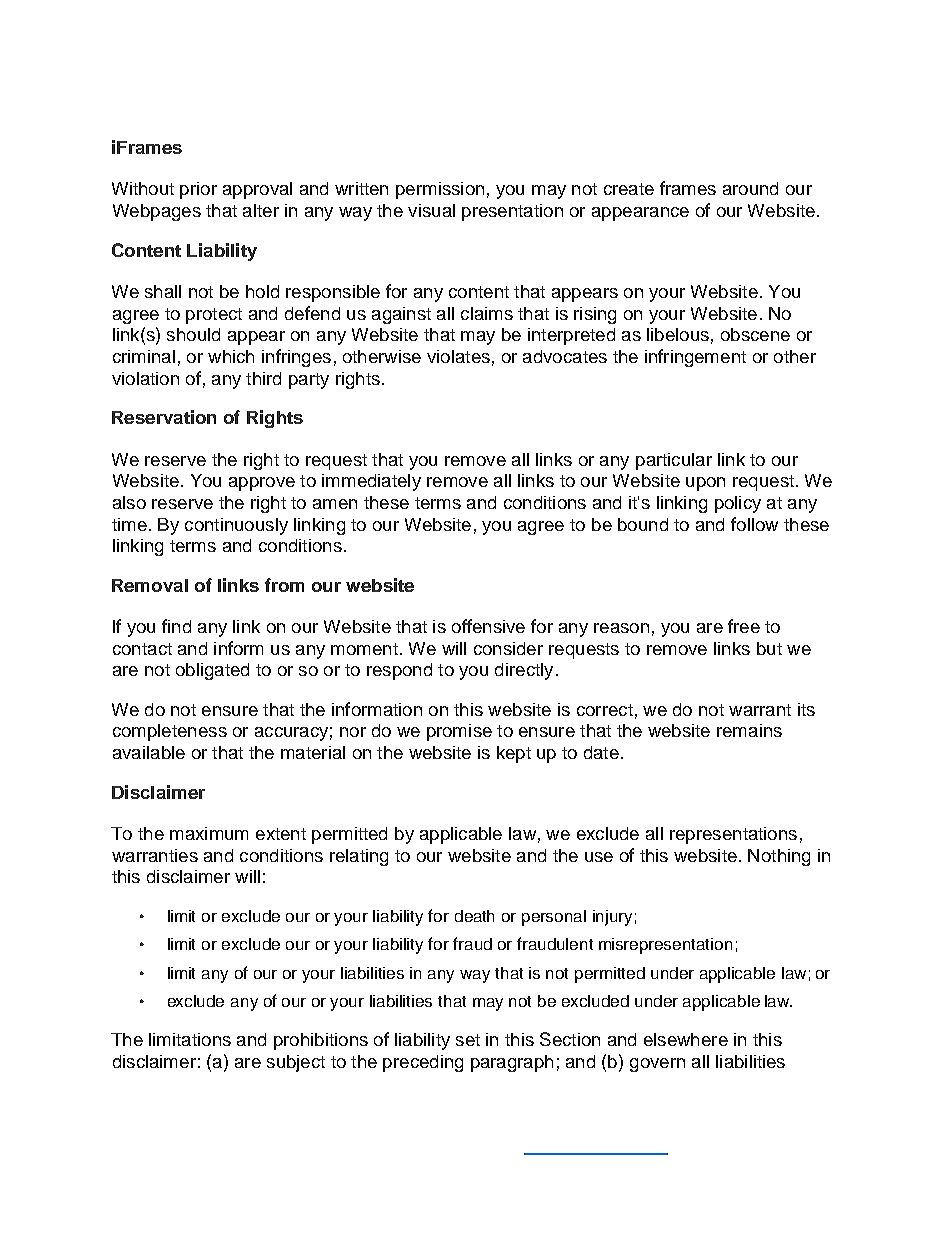 Image resolution: width=952 pixels, height=1233 pixels. What do you see at coordinates (468, 1040) in the screenshot?
I see `set` at bounding box center [468, 1040].
